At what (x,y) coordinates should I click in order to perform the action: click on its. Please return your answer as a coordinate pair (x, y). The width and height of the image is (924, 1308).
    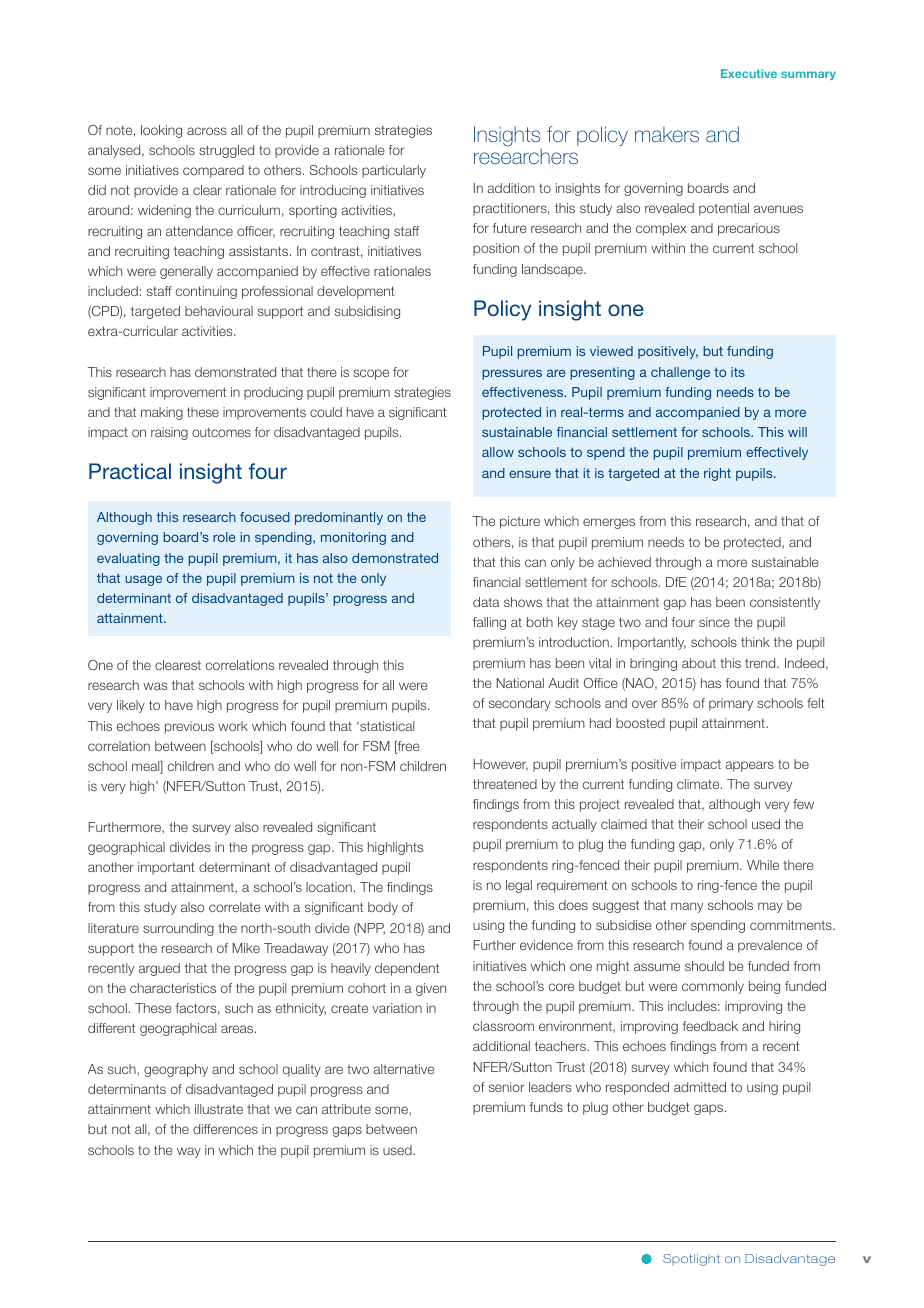
    Looking at the image, I should click on (738, 372).
